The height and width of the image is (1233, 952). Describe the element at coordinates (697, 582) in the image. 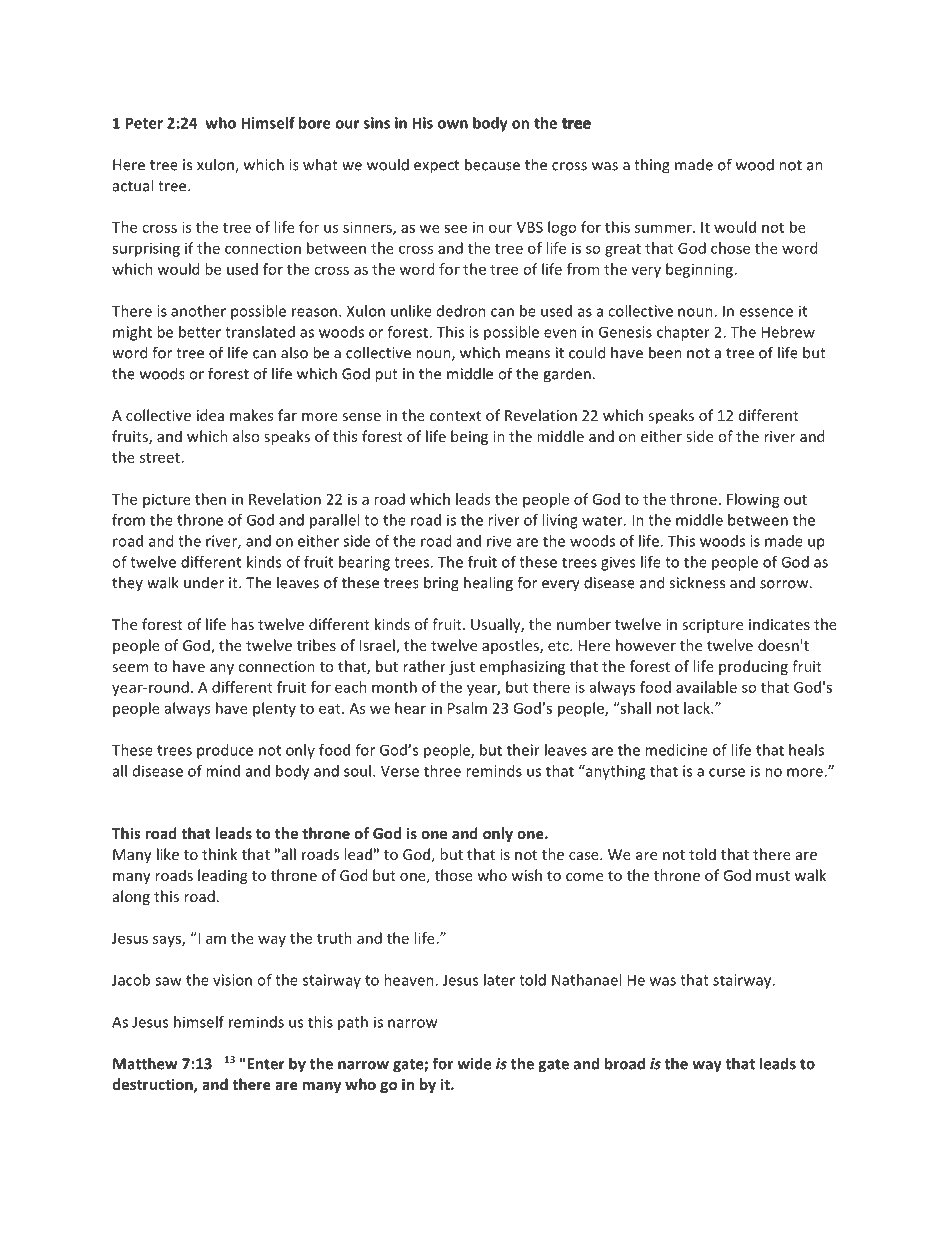

I see `sickness` at that location.
